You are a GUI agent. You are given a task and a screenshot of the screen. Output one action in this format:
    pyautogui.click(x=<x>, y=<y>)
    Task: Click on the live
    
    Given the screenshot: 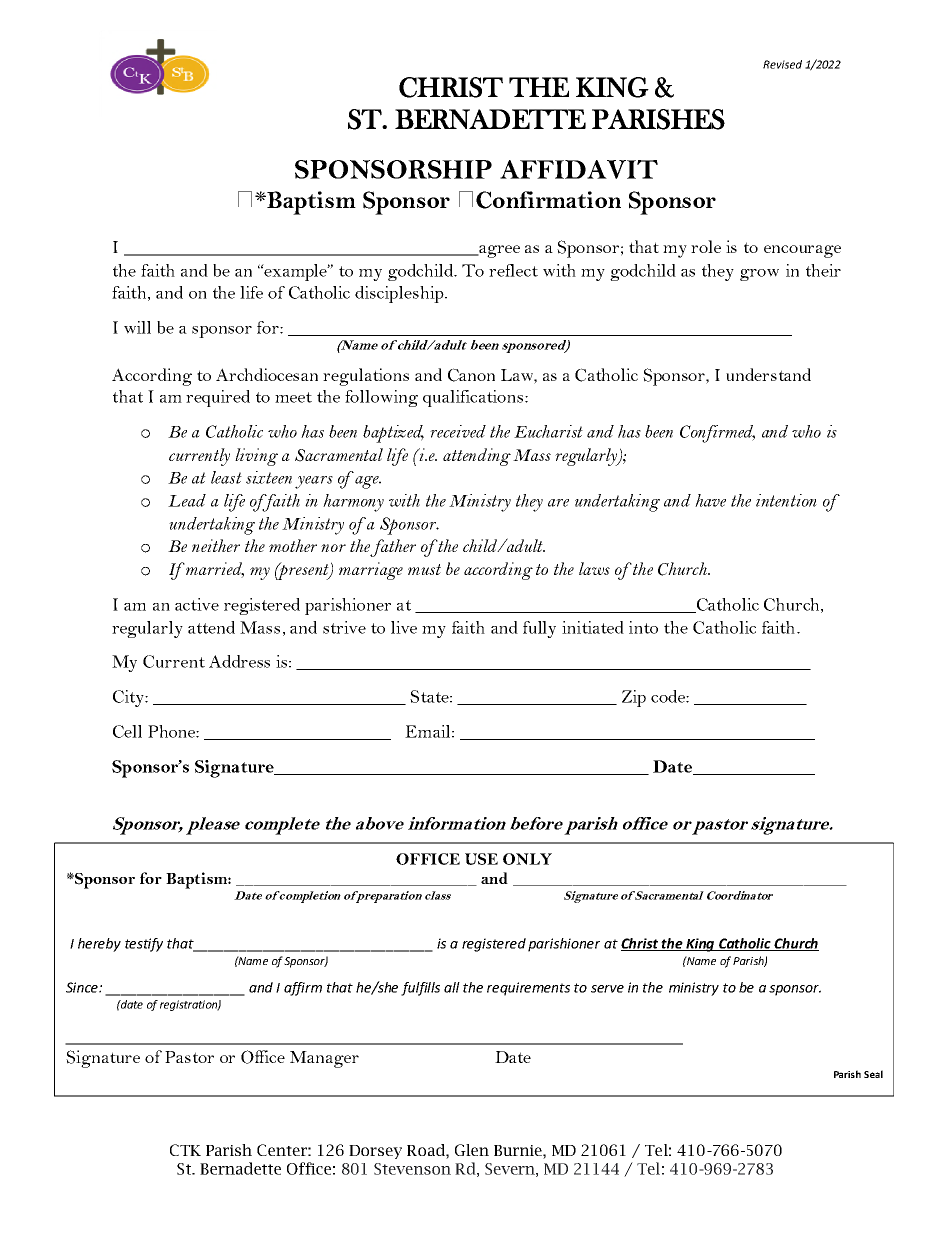 What is the action you would take?
    pyautogui.click(x=404, y=627)
